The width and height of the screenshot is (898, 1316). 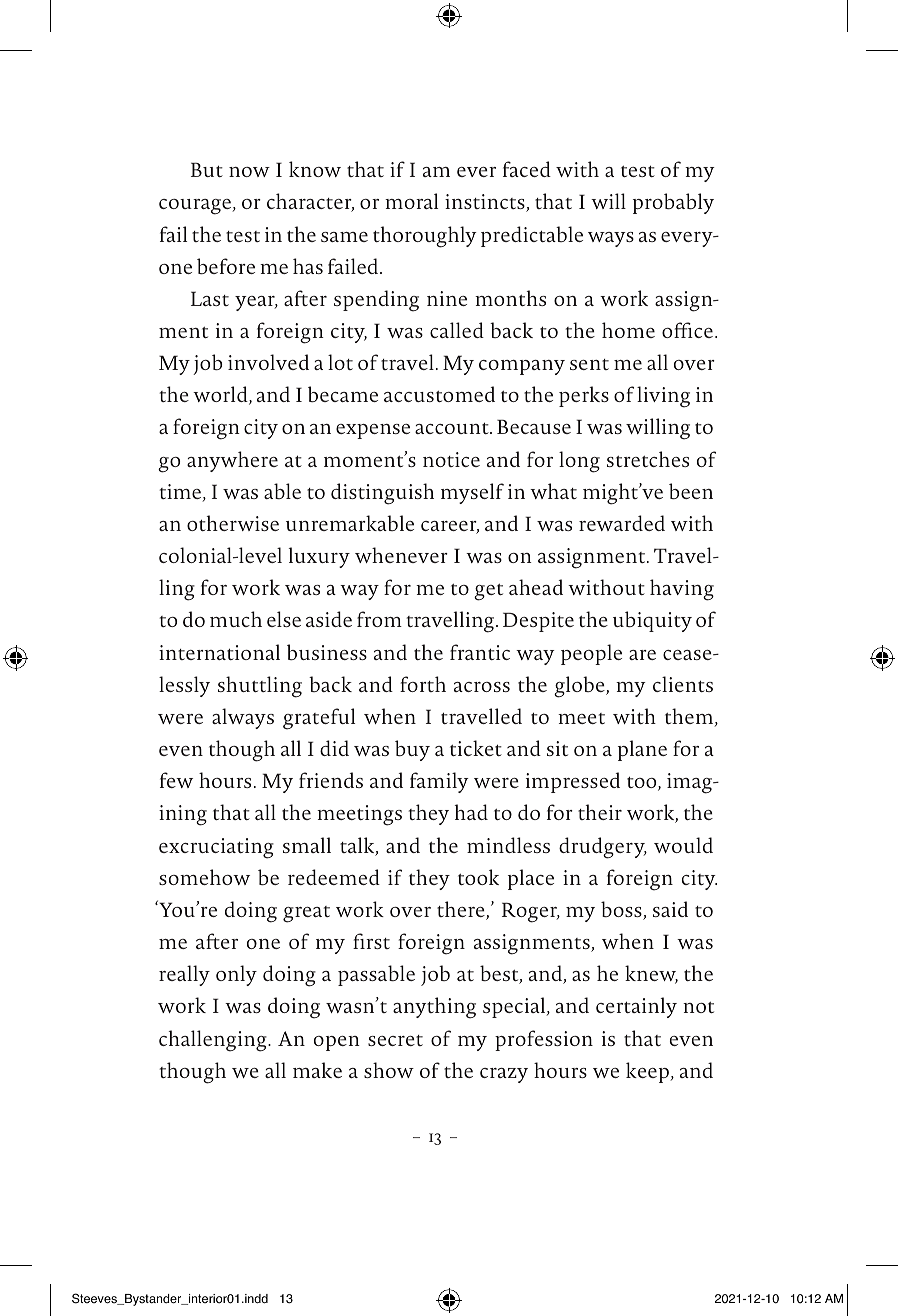 What do you see at coordinates (652, 621) in the screenshot?
I see `ubiquity` at bounding box center [652, 621].
